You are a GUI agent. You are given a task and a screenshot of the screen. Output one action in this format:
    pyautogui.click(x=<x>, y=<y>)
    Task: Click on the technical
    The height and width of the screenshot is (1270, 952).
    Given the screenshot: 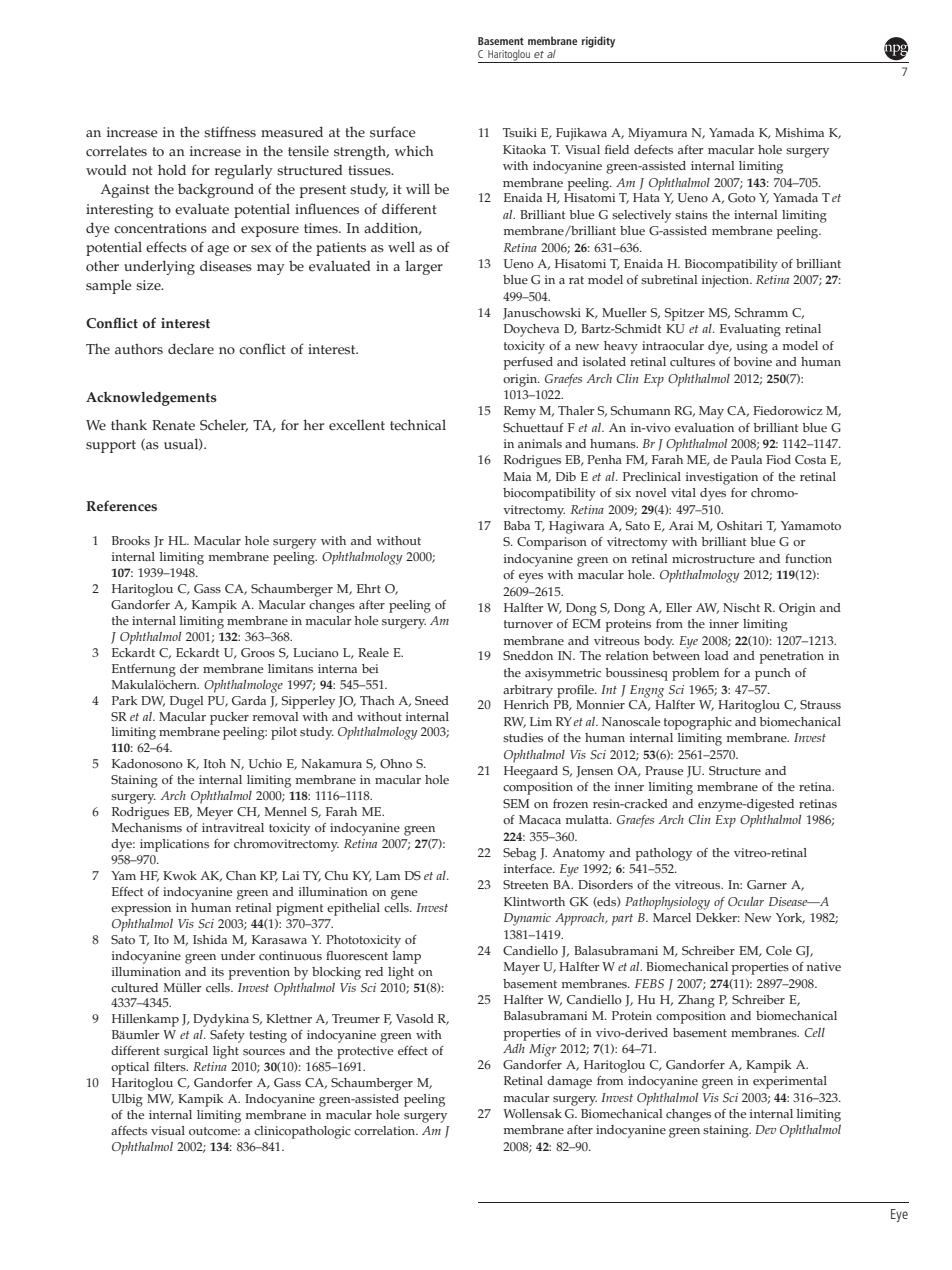 What is the action you would take?
    pyautogui.click(x=418, y=425)
